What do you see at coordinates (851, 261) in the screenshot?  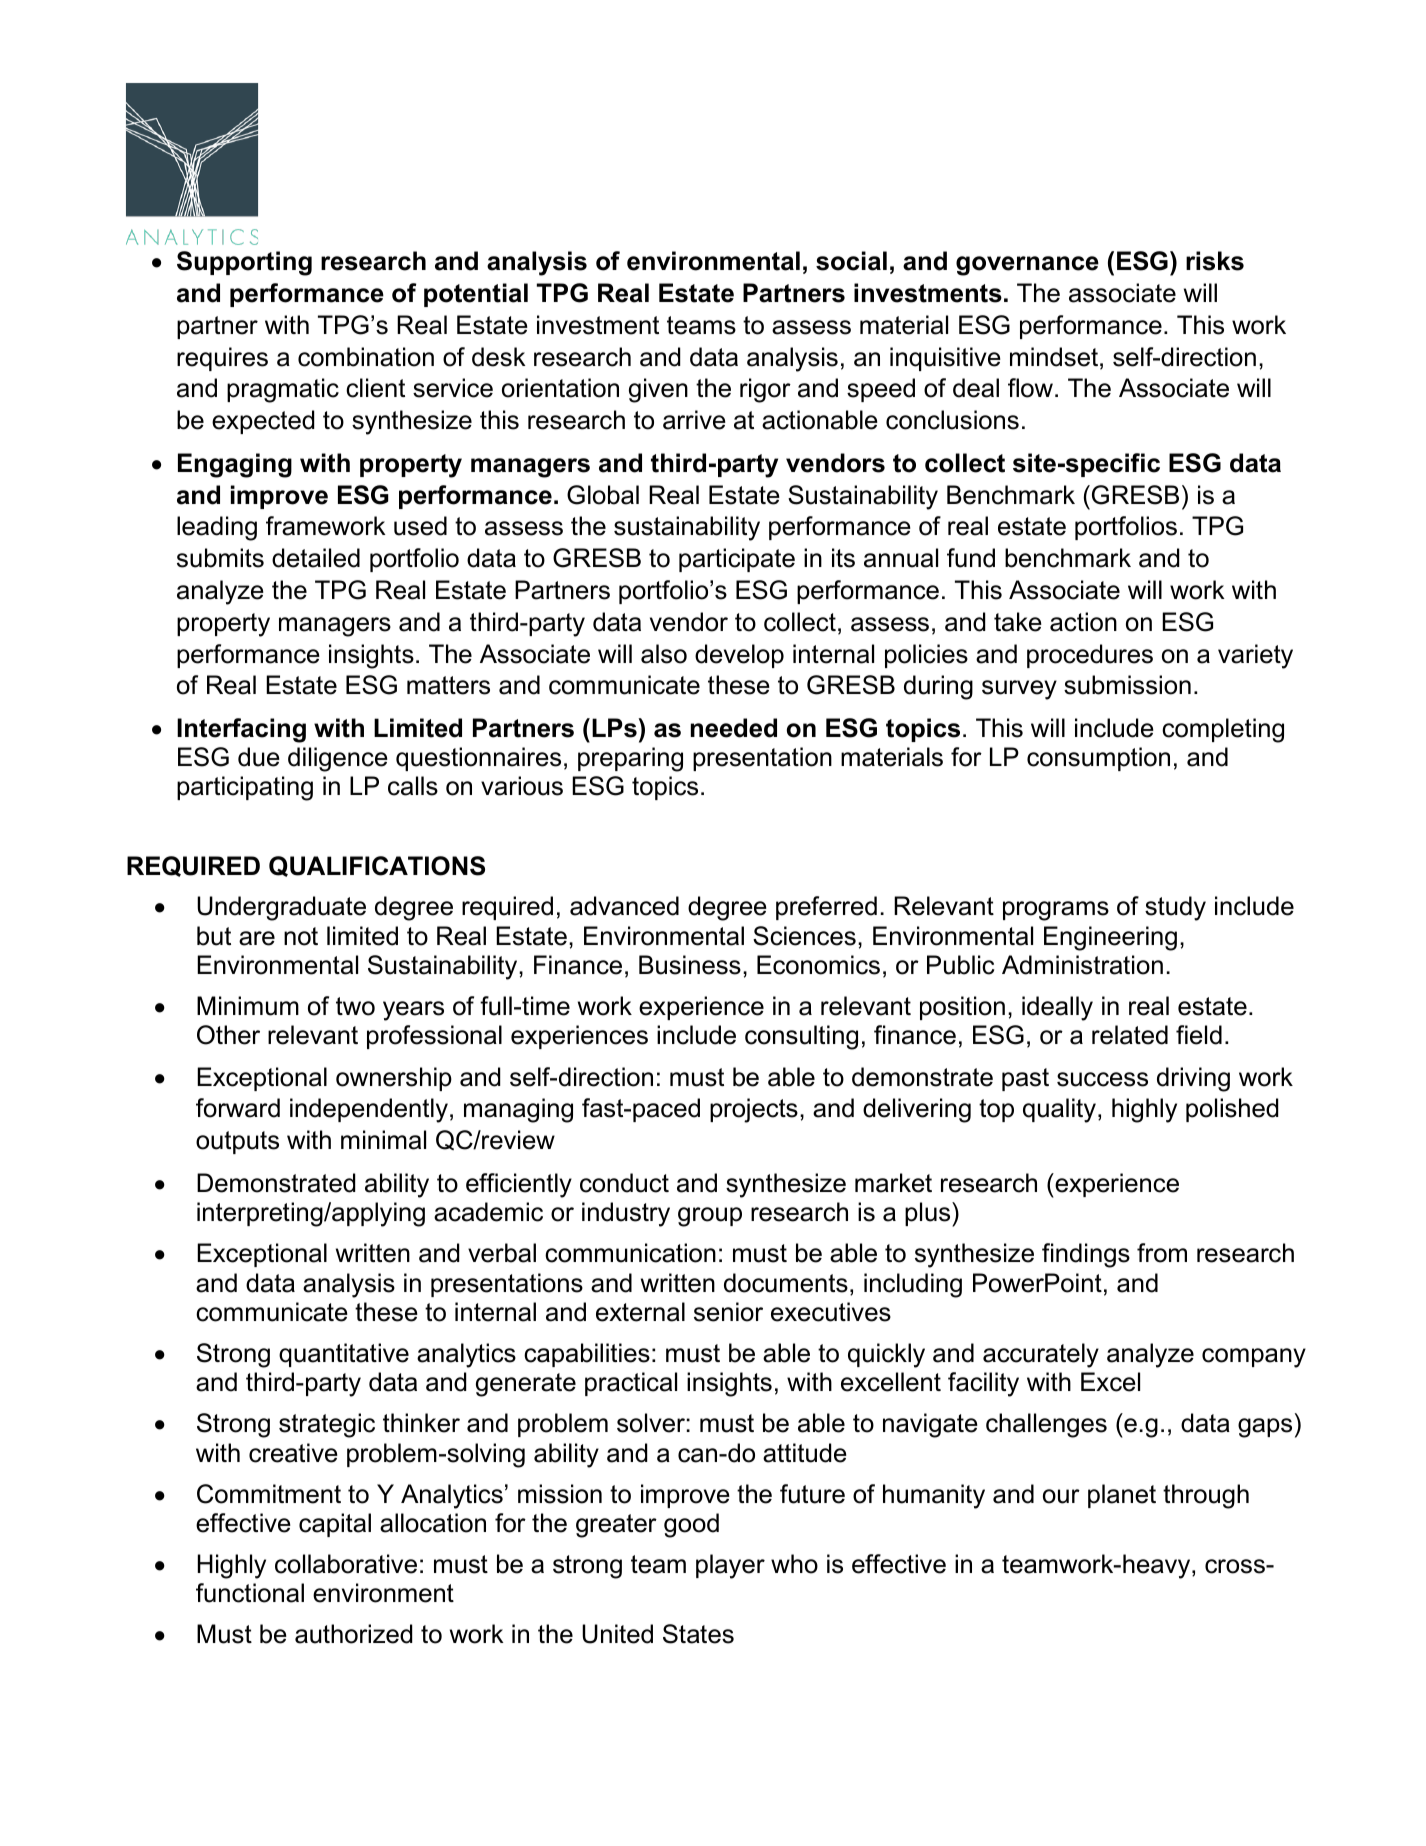 I see `social` at bounding box center [851, 261].
